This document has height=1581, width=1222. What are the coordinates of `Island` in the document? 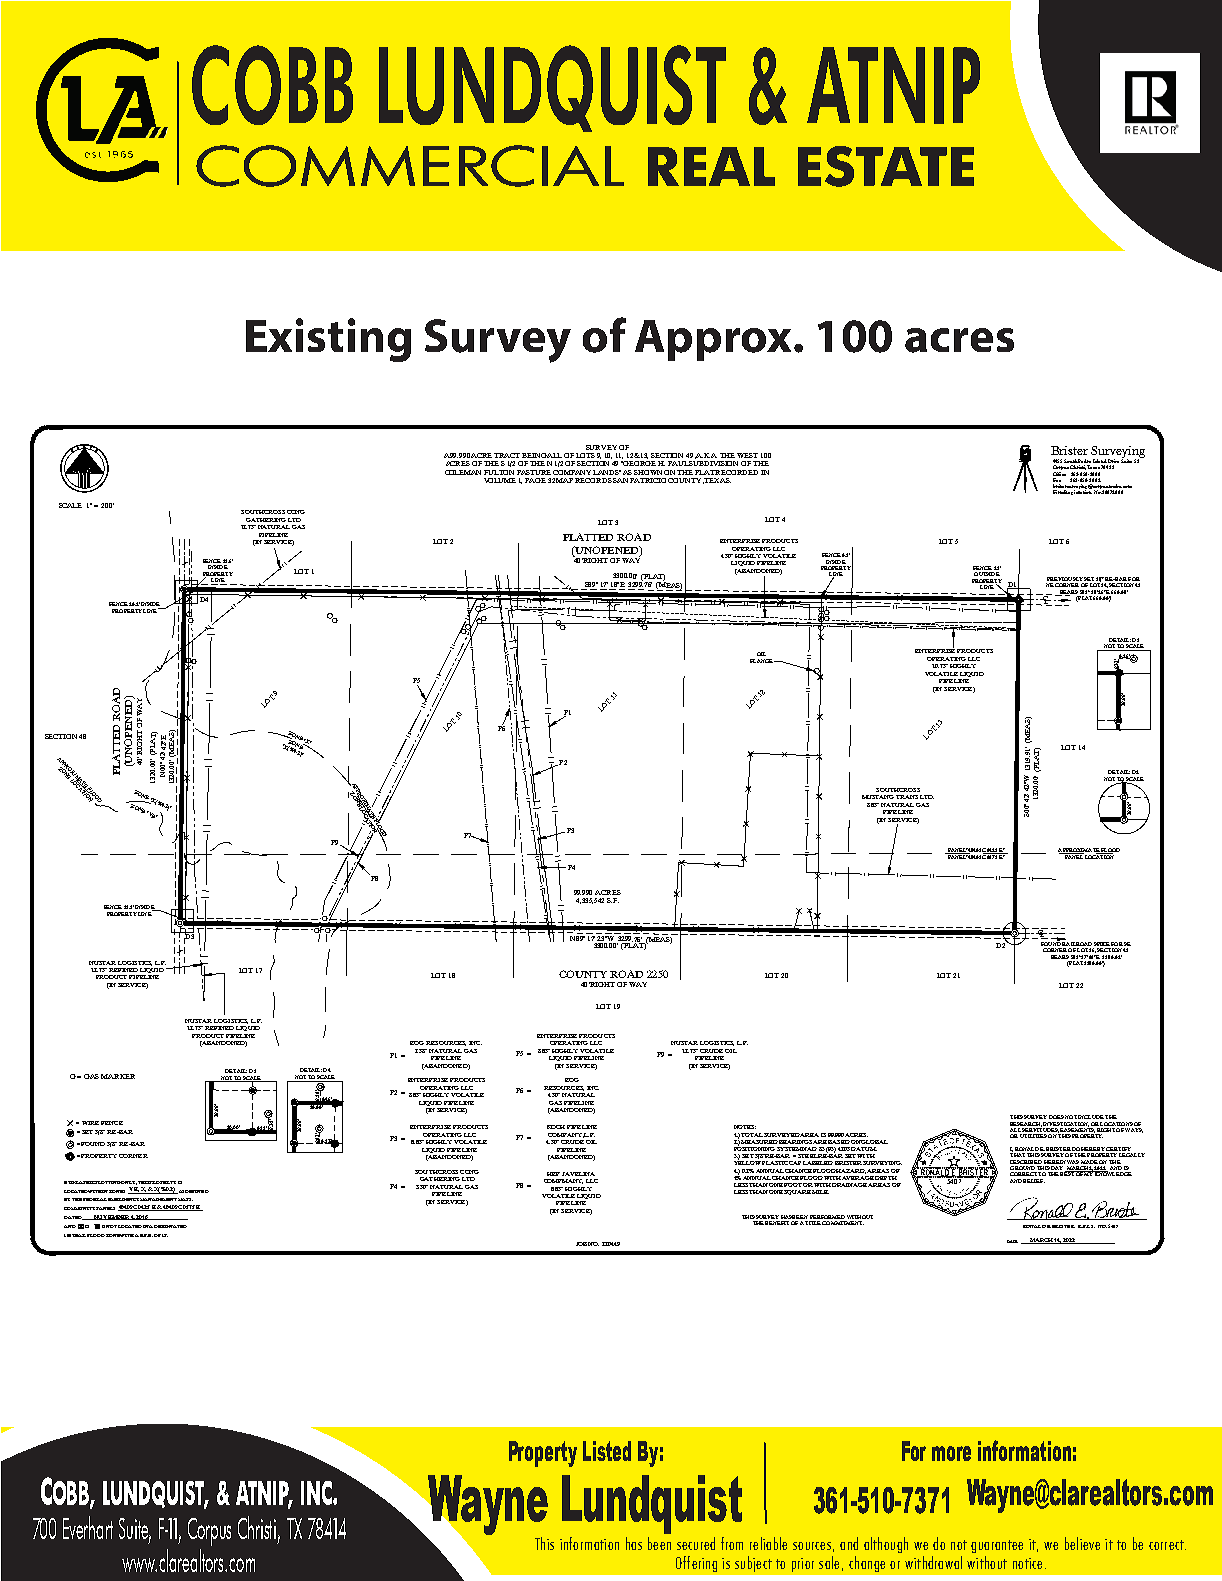 It's located at (1100, 462).
